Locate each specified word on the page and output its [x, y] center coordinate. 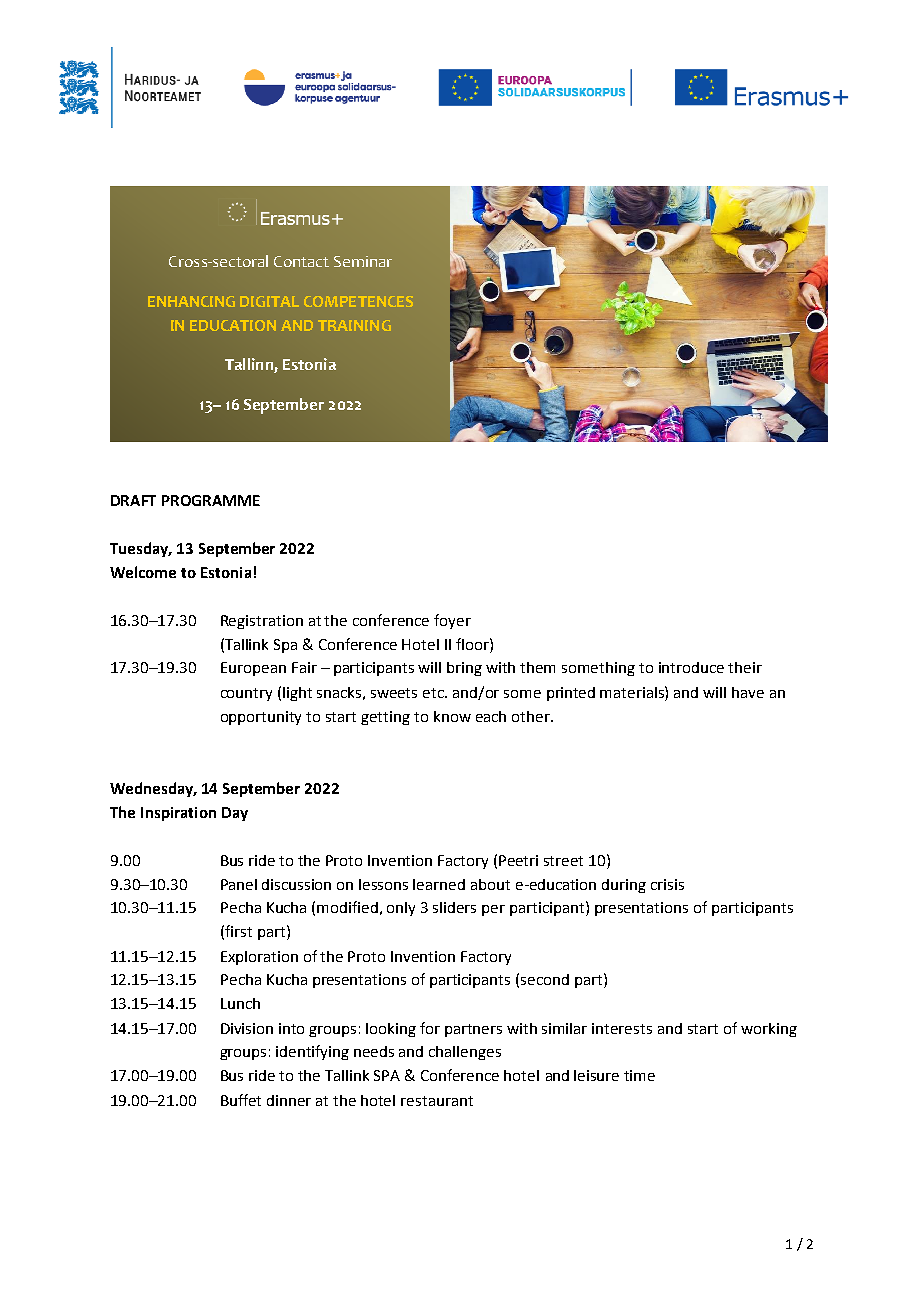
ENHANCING [191, 301]
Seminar [363, 261]
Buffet [241, 1100]
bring [464, 669]
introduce [691, 667]
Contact [301, 261]
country [246, 694]
